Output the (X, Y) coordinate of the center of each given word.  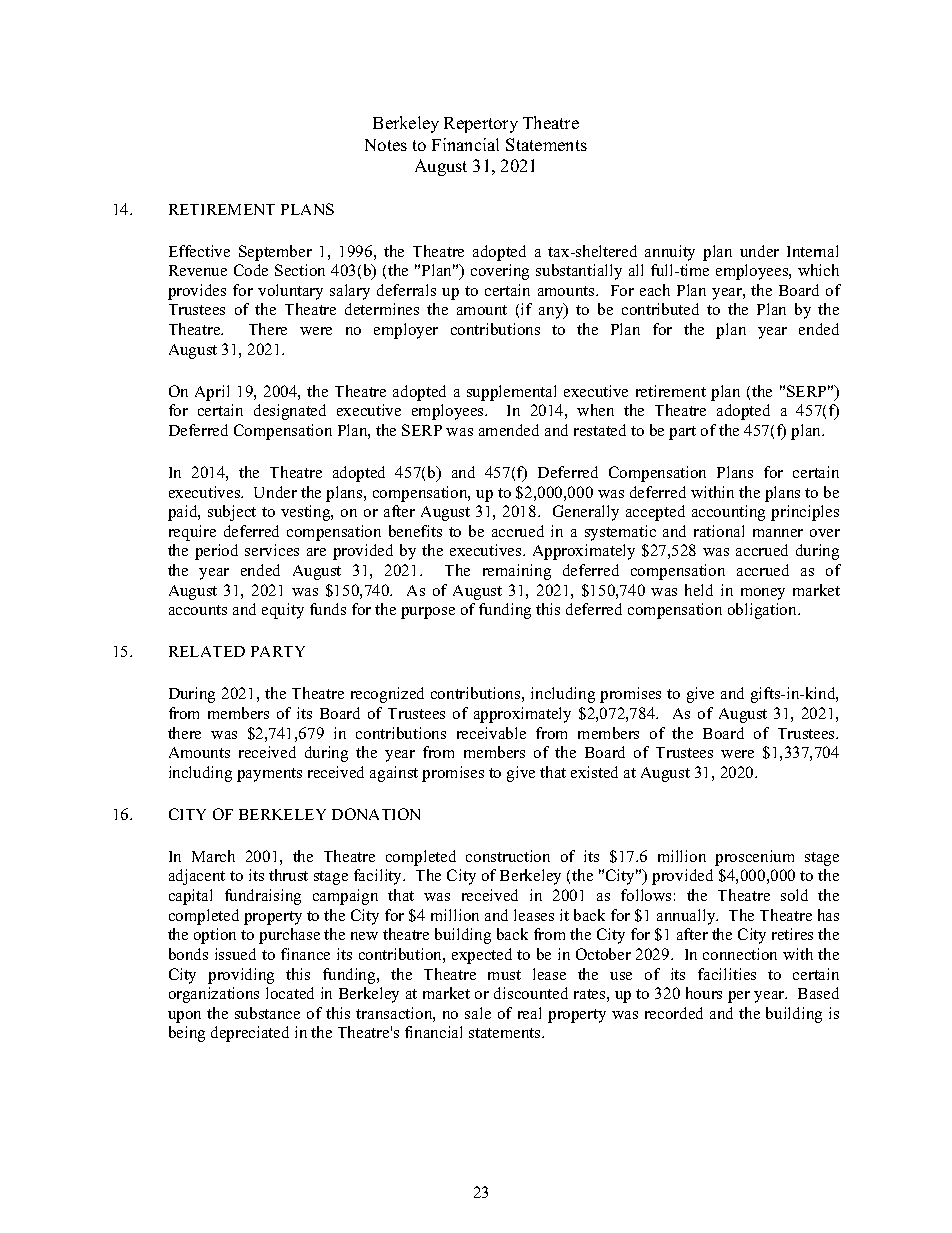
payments (269, 775)
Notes (386, 145)
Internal (812, 251)
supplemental (511, 393)
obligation (763, 611)
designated (290, 412)
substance (267, 1013)
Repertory (481, 125)
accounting (728, 513)
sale (478, 1013)
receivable (491, 733)
